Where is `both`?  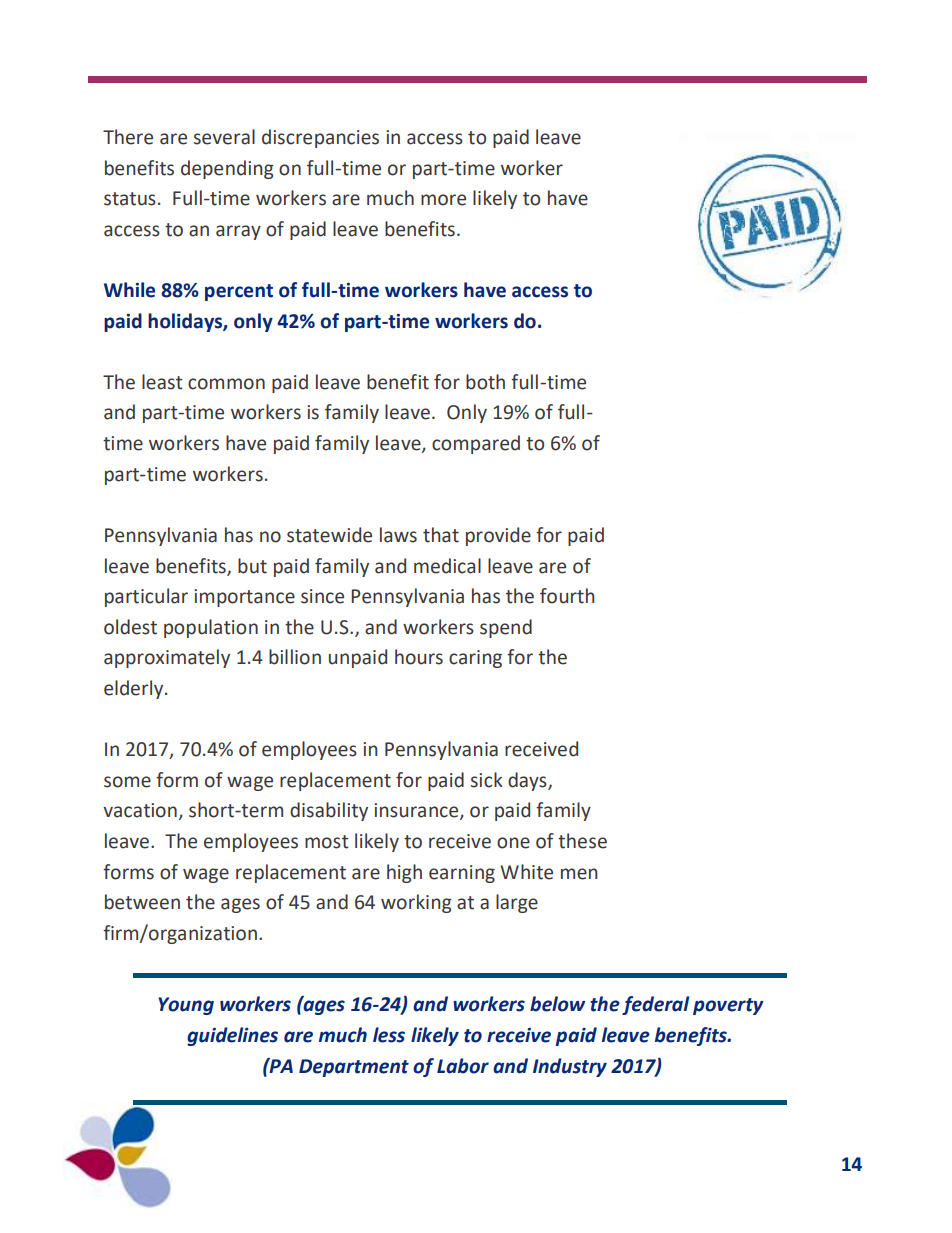 both is located at coordinates (485, 382).
